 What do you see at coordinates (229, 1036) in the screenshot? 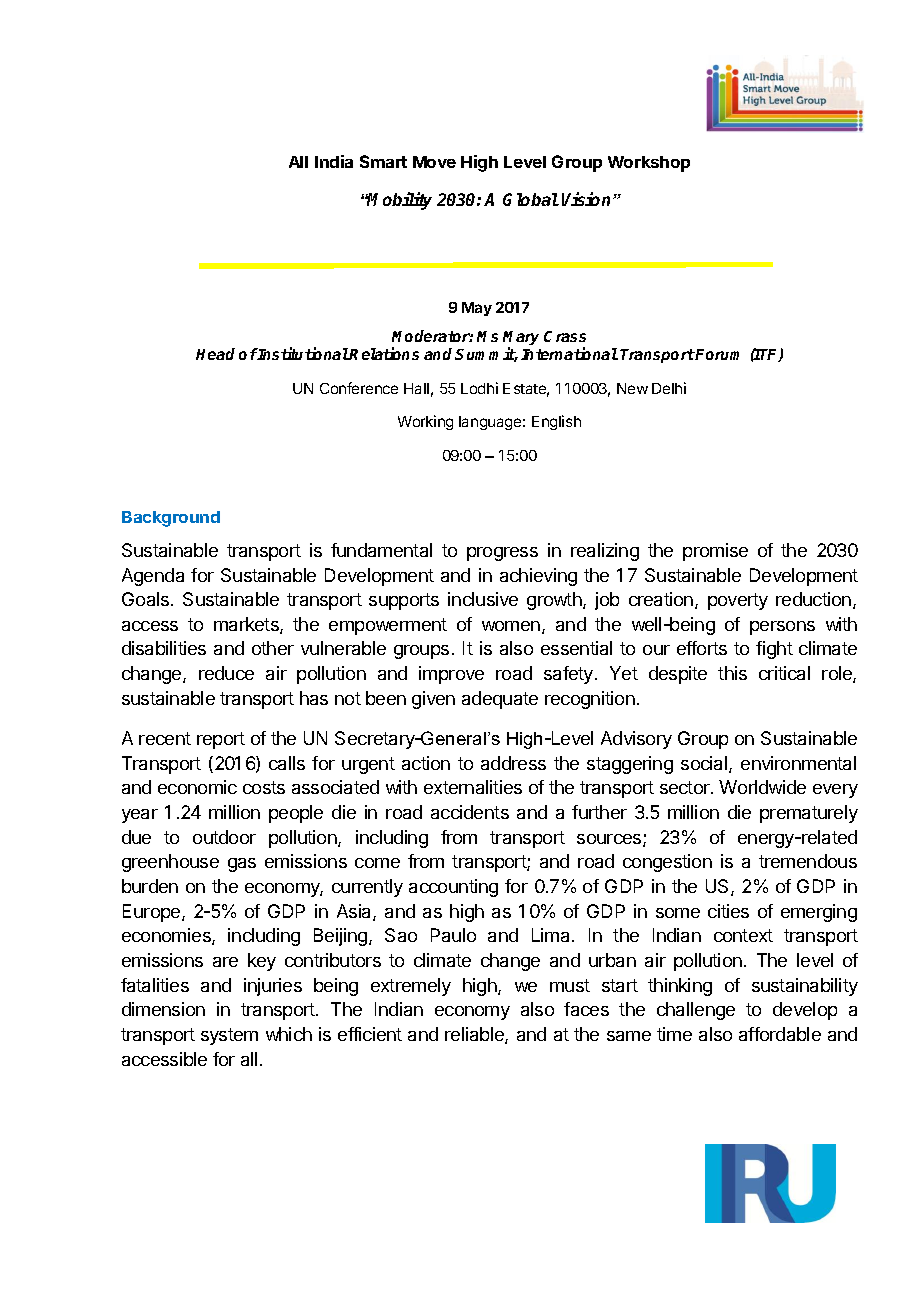
I see `system` at bounding box center [229, 1036].
